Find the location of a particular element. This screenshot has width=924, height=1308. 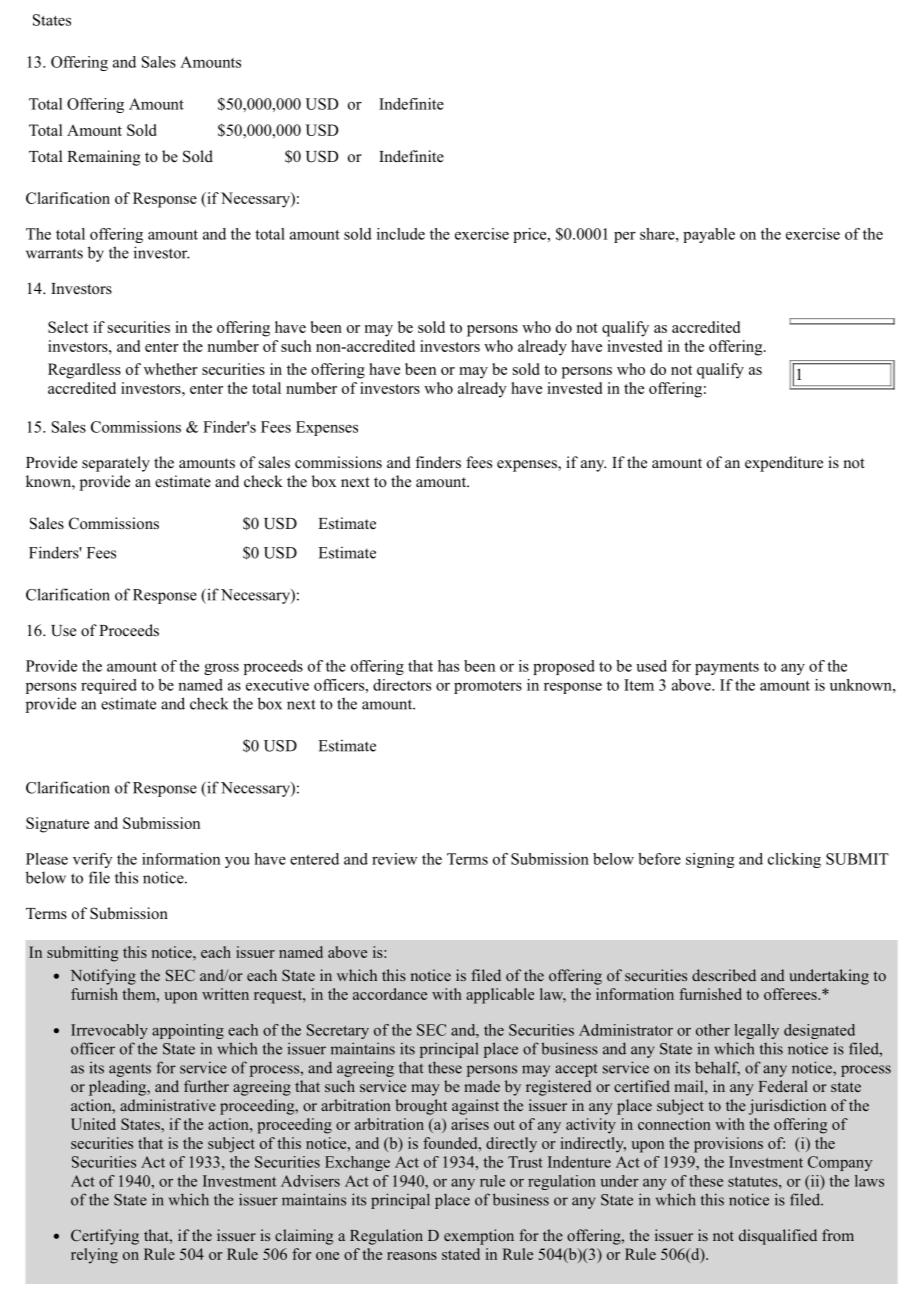

payable is located at coordinates (709, 235).
